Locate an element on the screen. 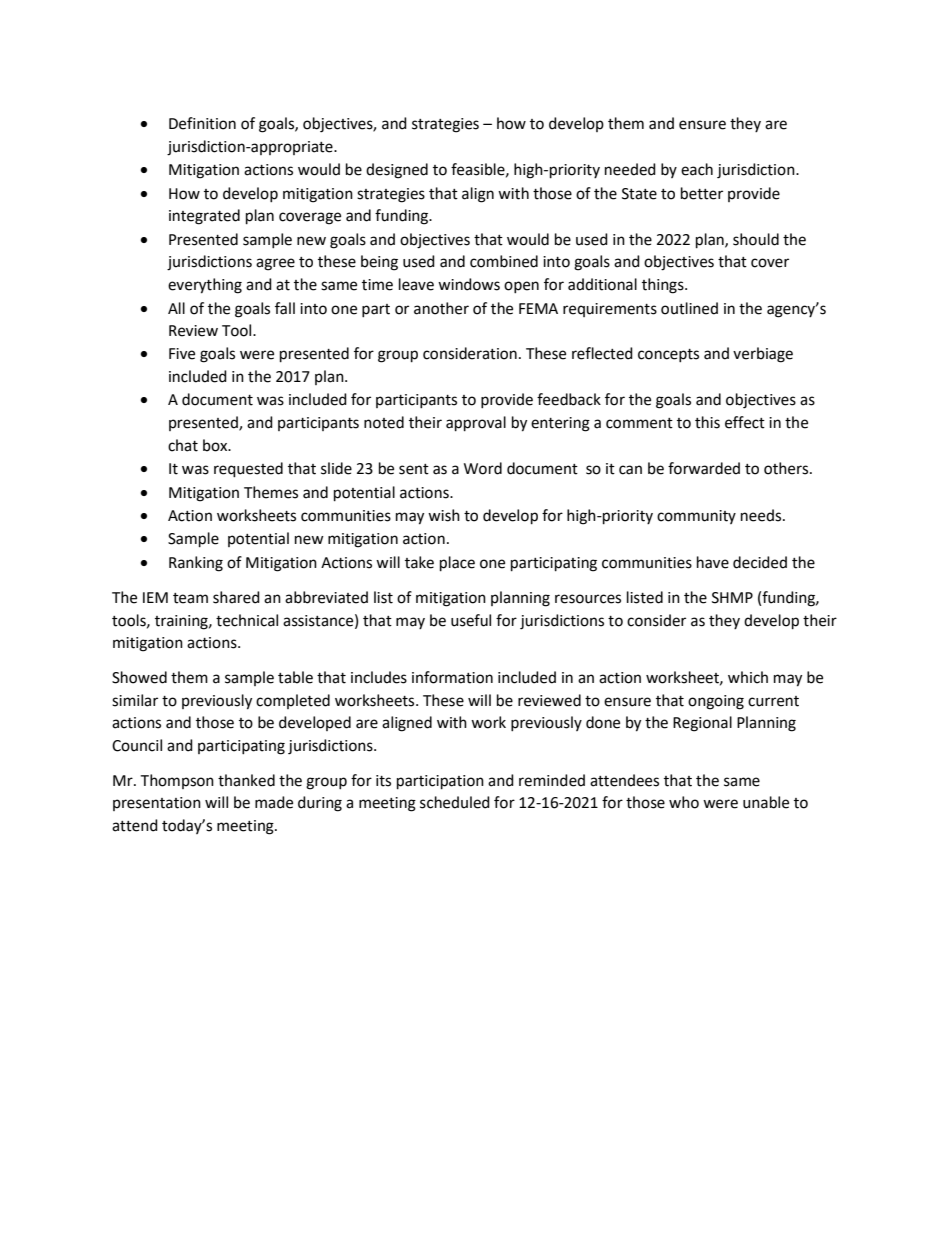 This screenshot has height=1233, width=952. outlined is located at coordinates (689, 308).
